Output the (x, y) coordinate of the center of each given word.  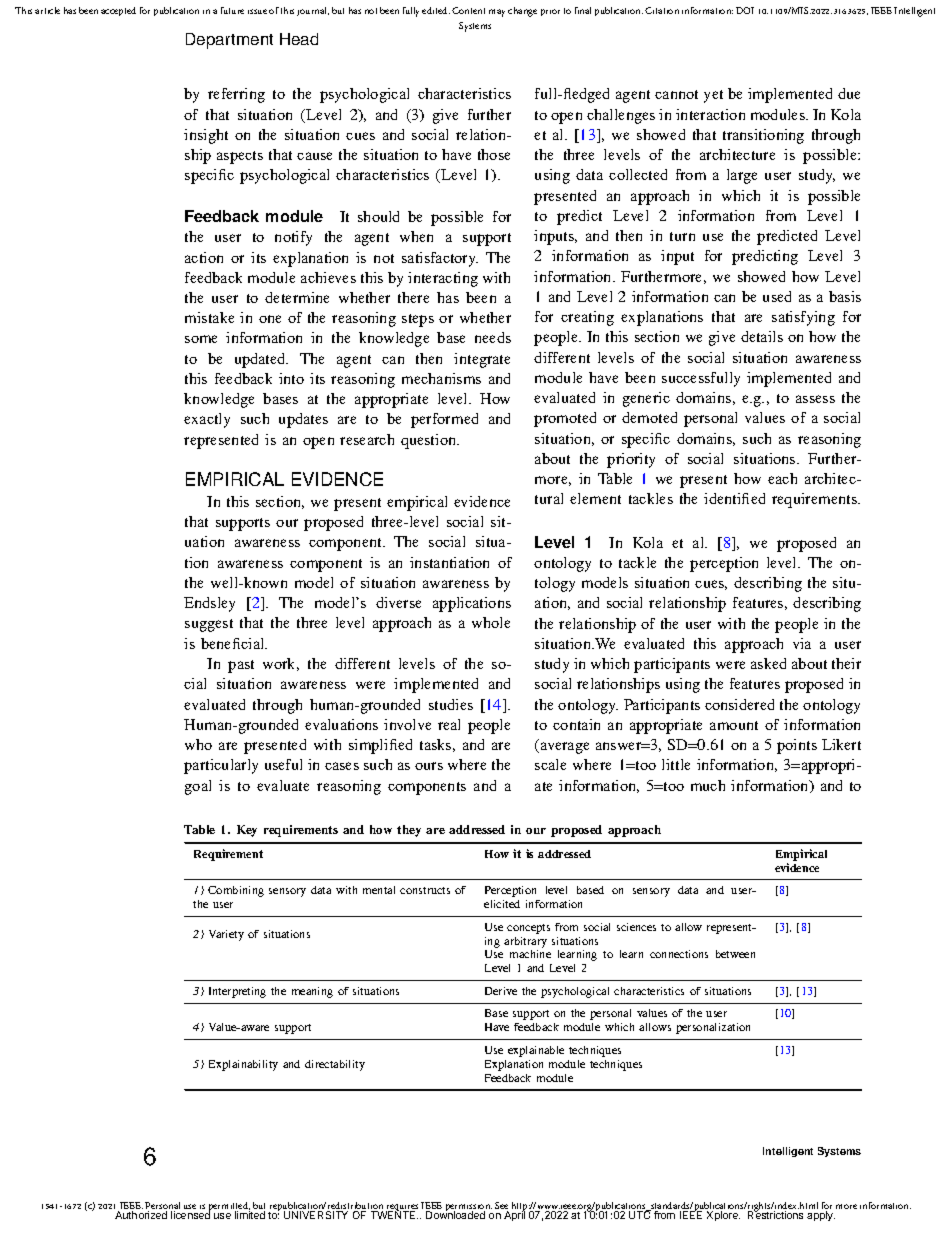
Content (468, 10)
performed (444, 420)
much (708, 785)
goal (198, 787)
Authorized (141, 1215)
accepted (118, 11)
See (501, 1207)
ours (429, 766)
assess (815, 399)
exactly (207, 420)
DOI (745, 10)
